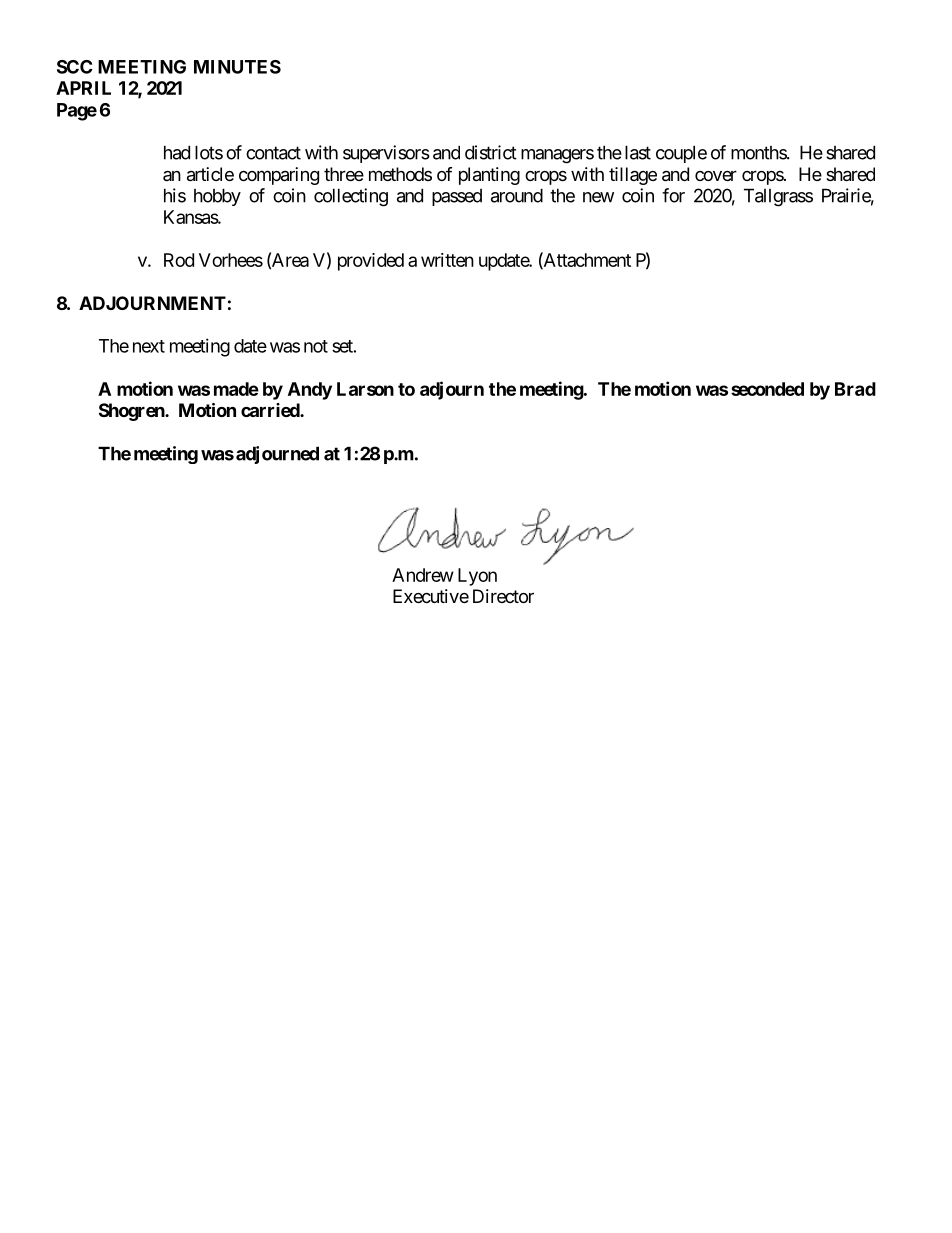 Image resolution: width=952 pixels, height=1233 pixels. I want to click on planting, so click(489, 176).
